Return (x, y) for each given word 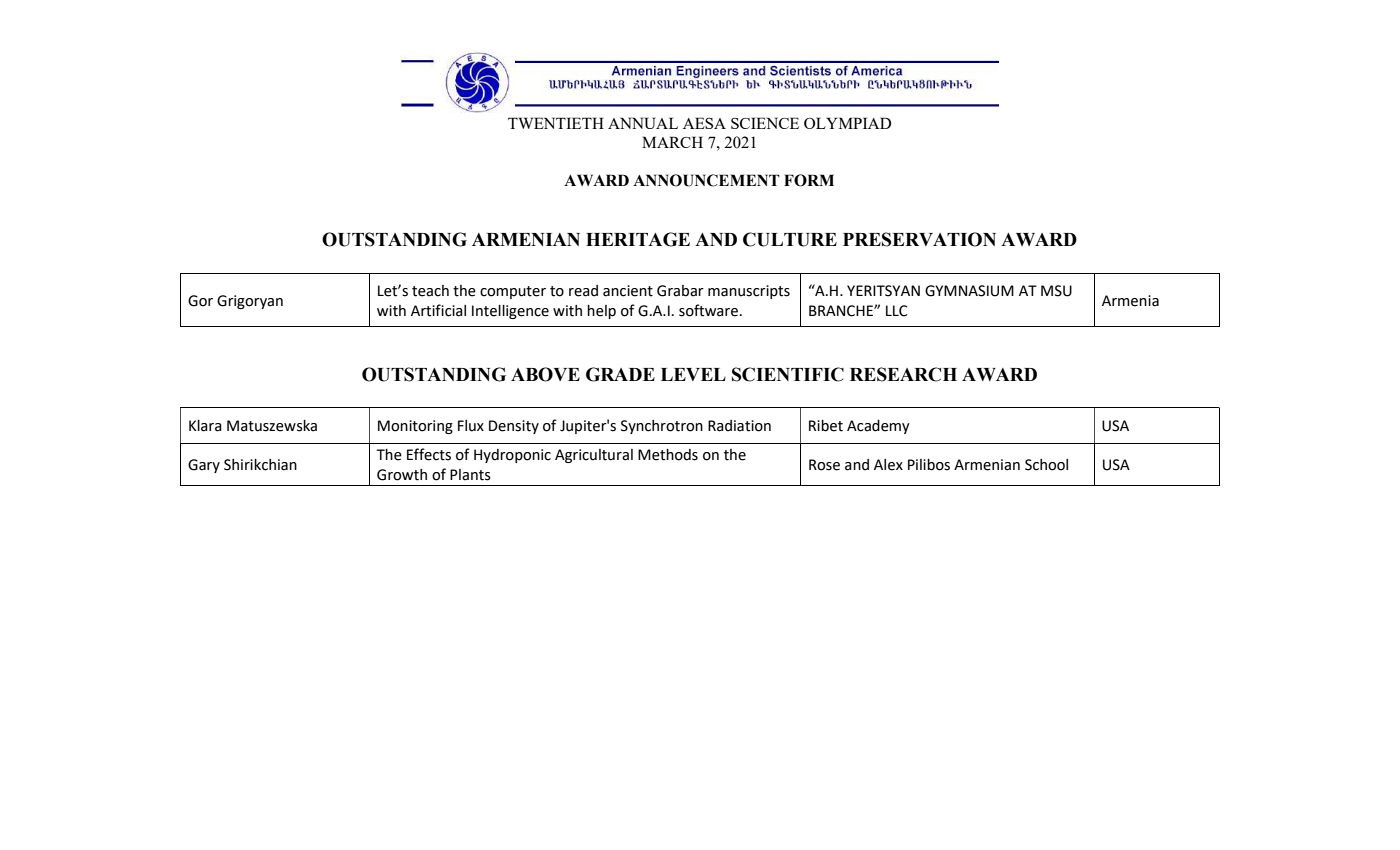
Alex (888, 465)
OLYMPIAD (847, 123)
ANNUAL (643, 123)
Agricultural (594, 456)
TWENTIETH (556, 123)
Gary (204, 466)
